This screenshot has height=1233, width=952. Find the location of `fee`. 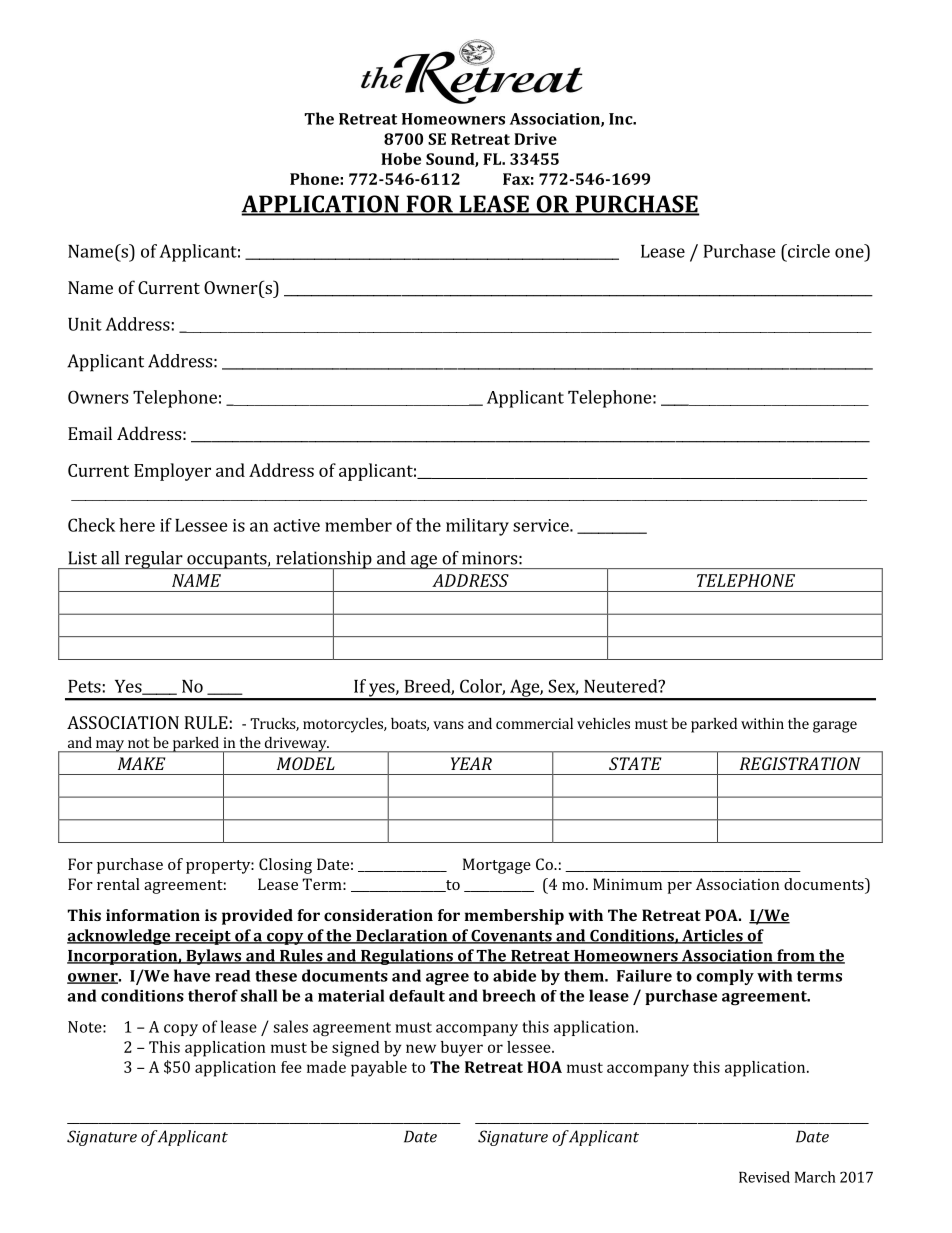

fee is located at coordinates (291, 1067).
